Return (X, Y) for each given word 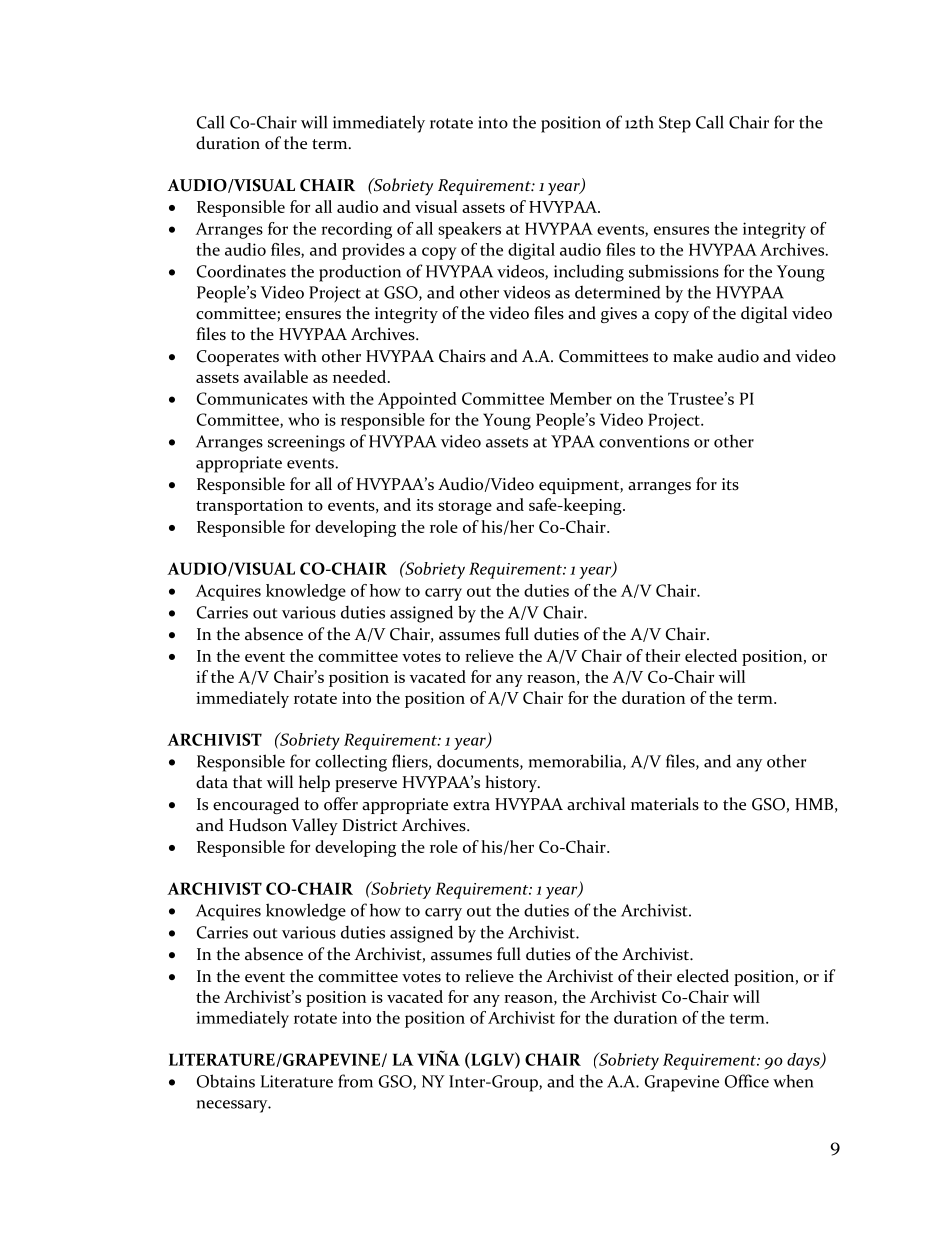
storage (465, 508)
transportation (249, 507)
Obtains (226, 1081)
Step (675, 124)
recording (356, 230)
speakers (469, 230)
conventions (644, 441)
